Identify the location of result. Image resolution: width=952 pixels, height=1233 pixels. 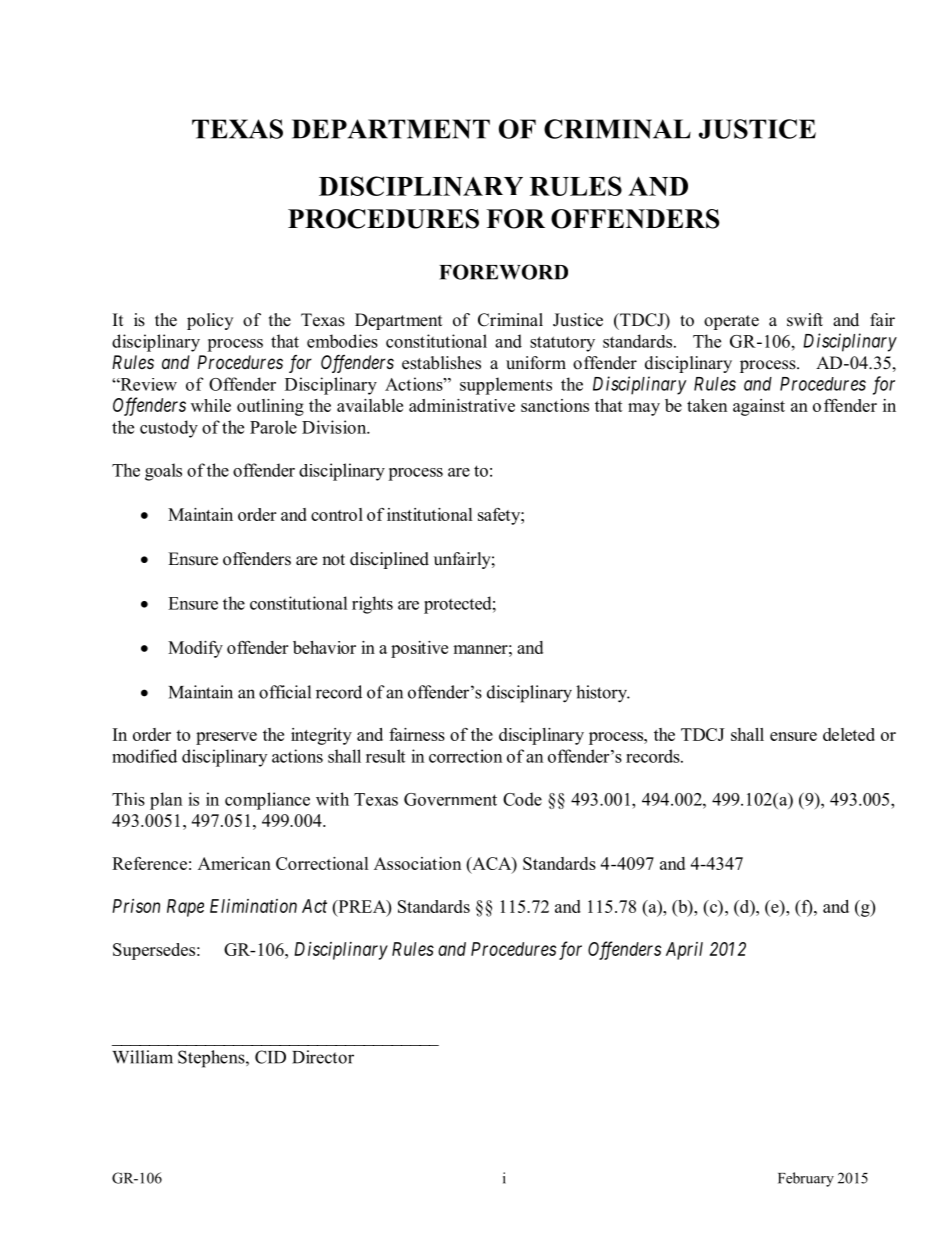
(385, 756).
